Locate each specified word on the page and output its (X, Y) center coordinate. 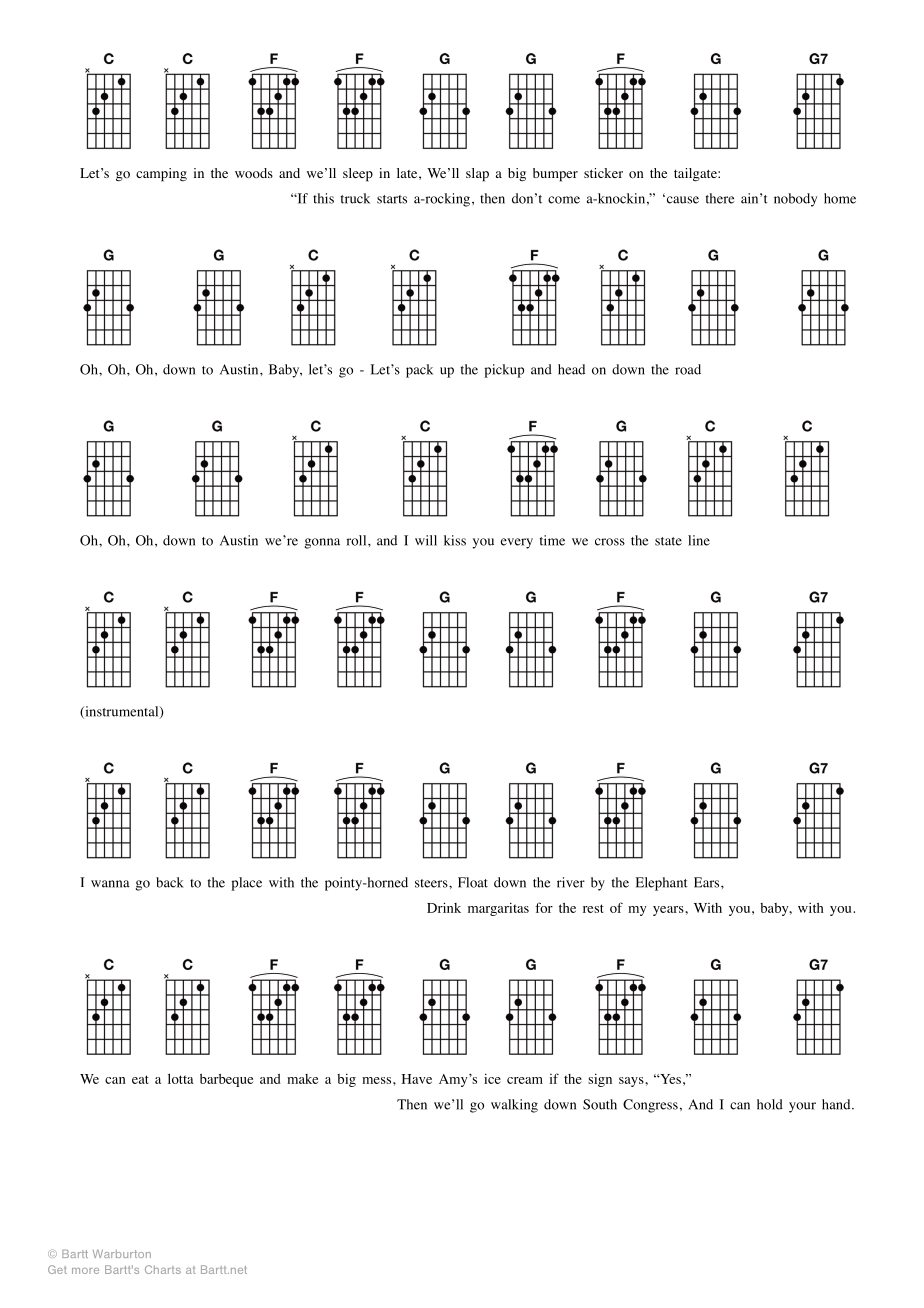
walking (514, 1106)
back (170, 882)
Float (473, 882)
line (699, 540)
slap (477, 175)
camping (161, 175)
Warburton (122, 1254)
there (720, 198)
